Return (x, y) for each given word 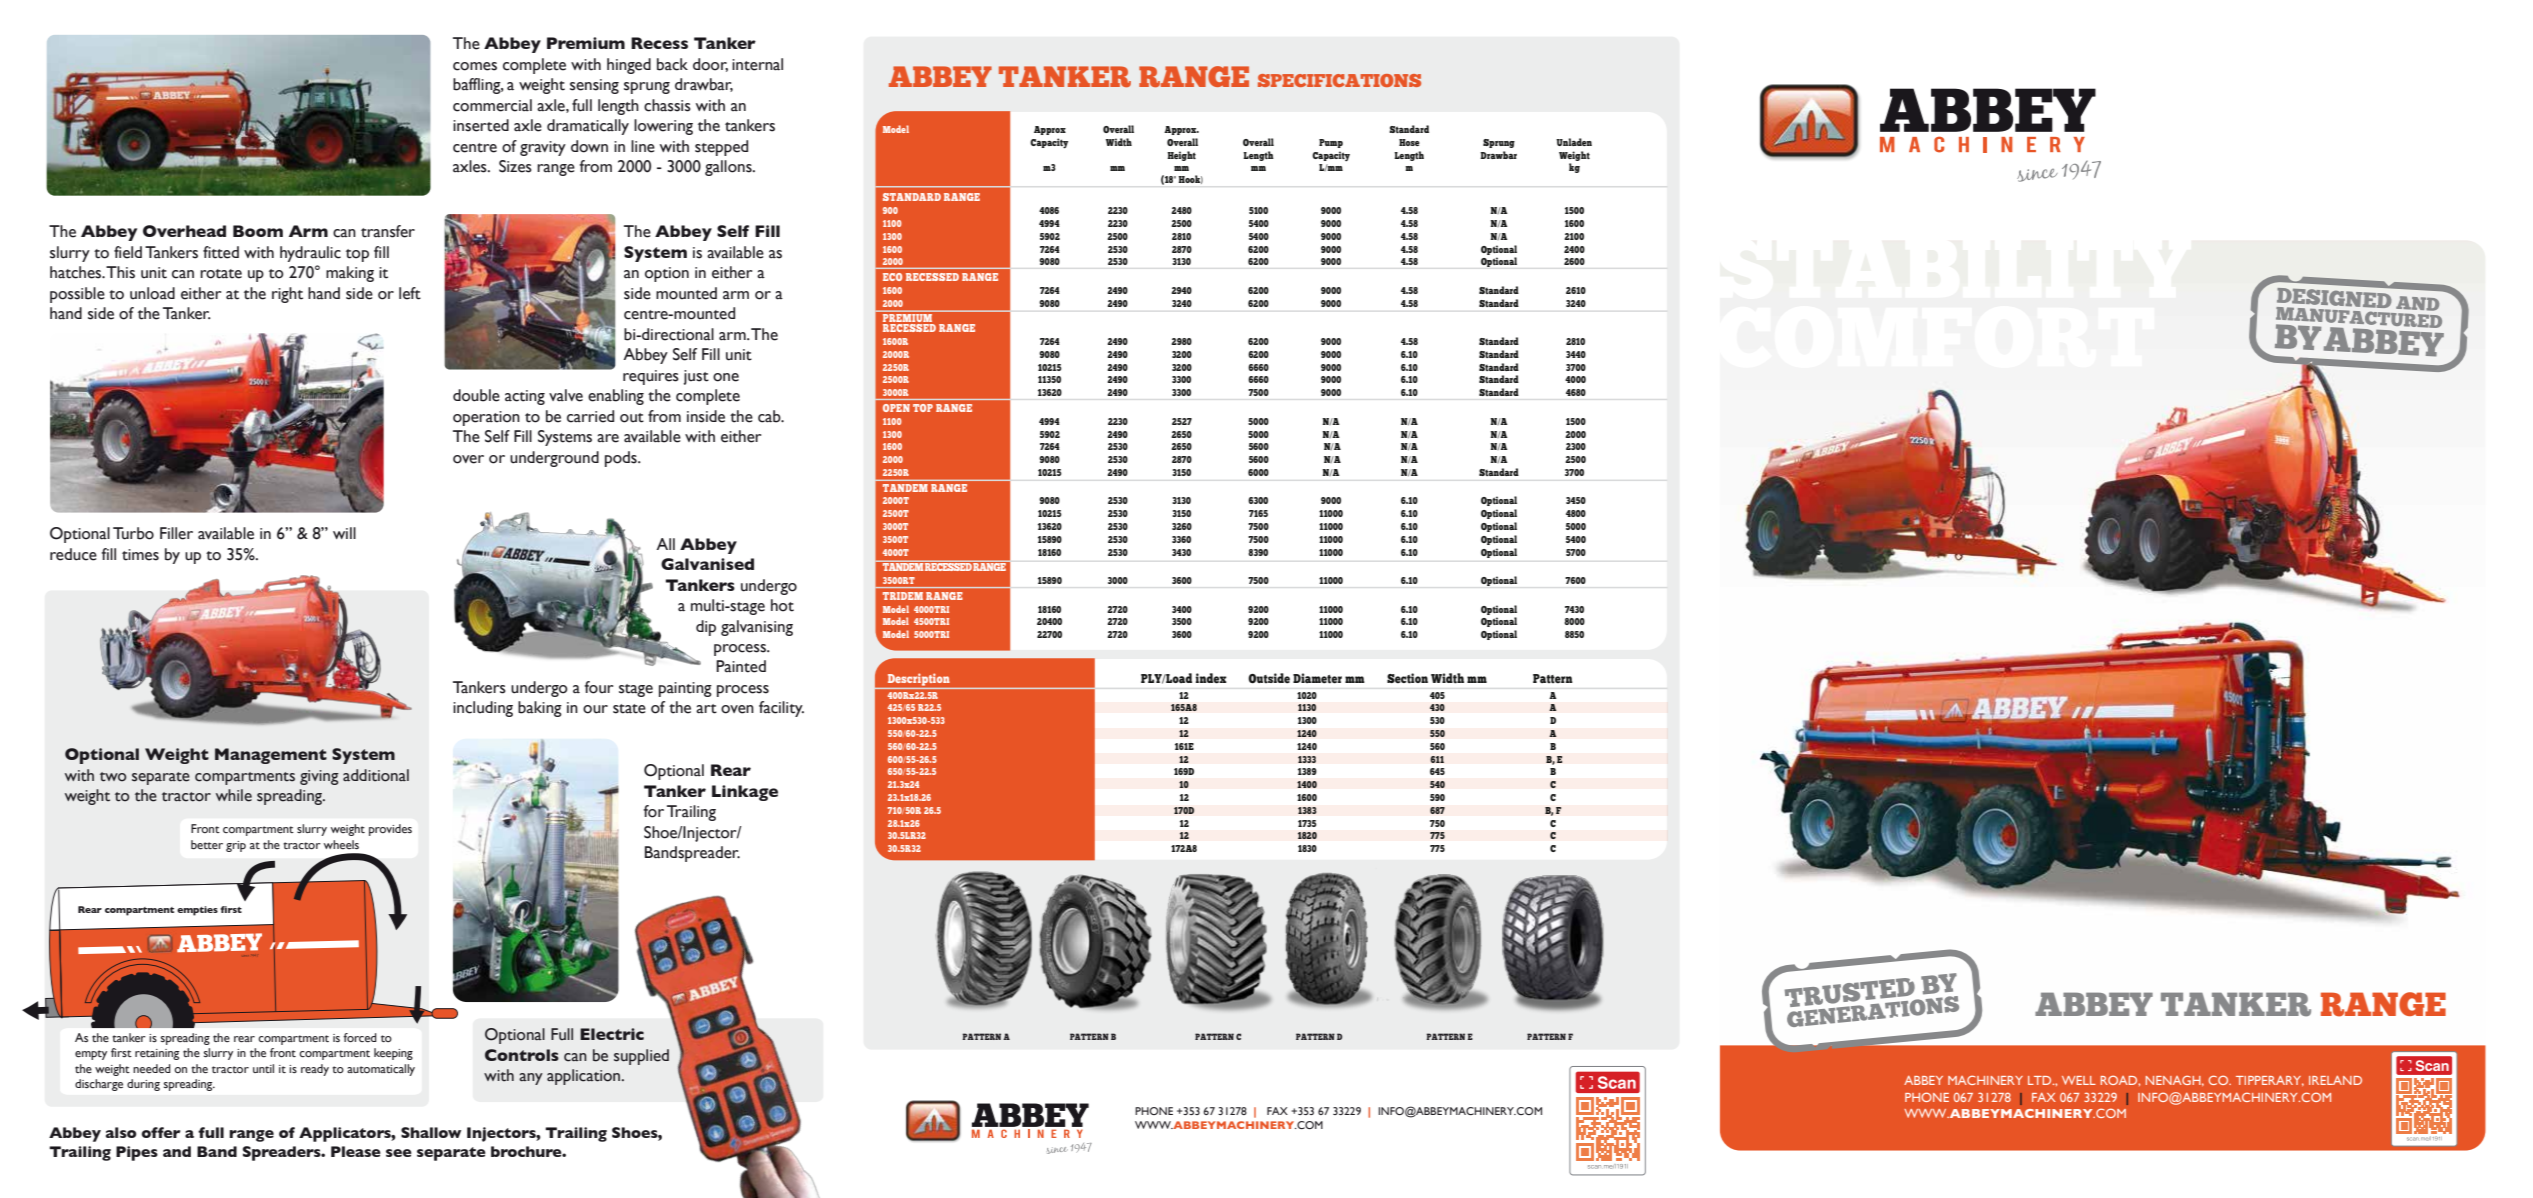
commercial (492, 105)
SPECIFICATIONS (1339, 80)
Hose (1409, 142)
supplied (641, 1057)
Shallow (431, 1132)
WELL (2079, 1080)
